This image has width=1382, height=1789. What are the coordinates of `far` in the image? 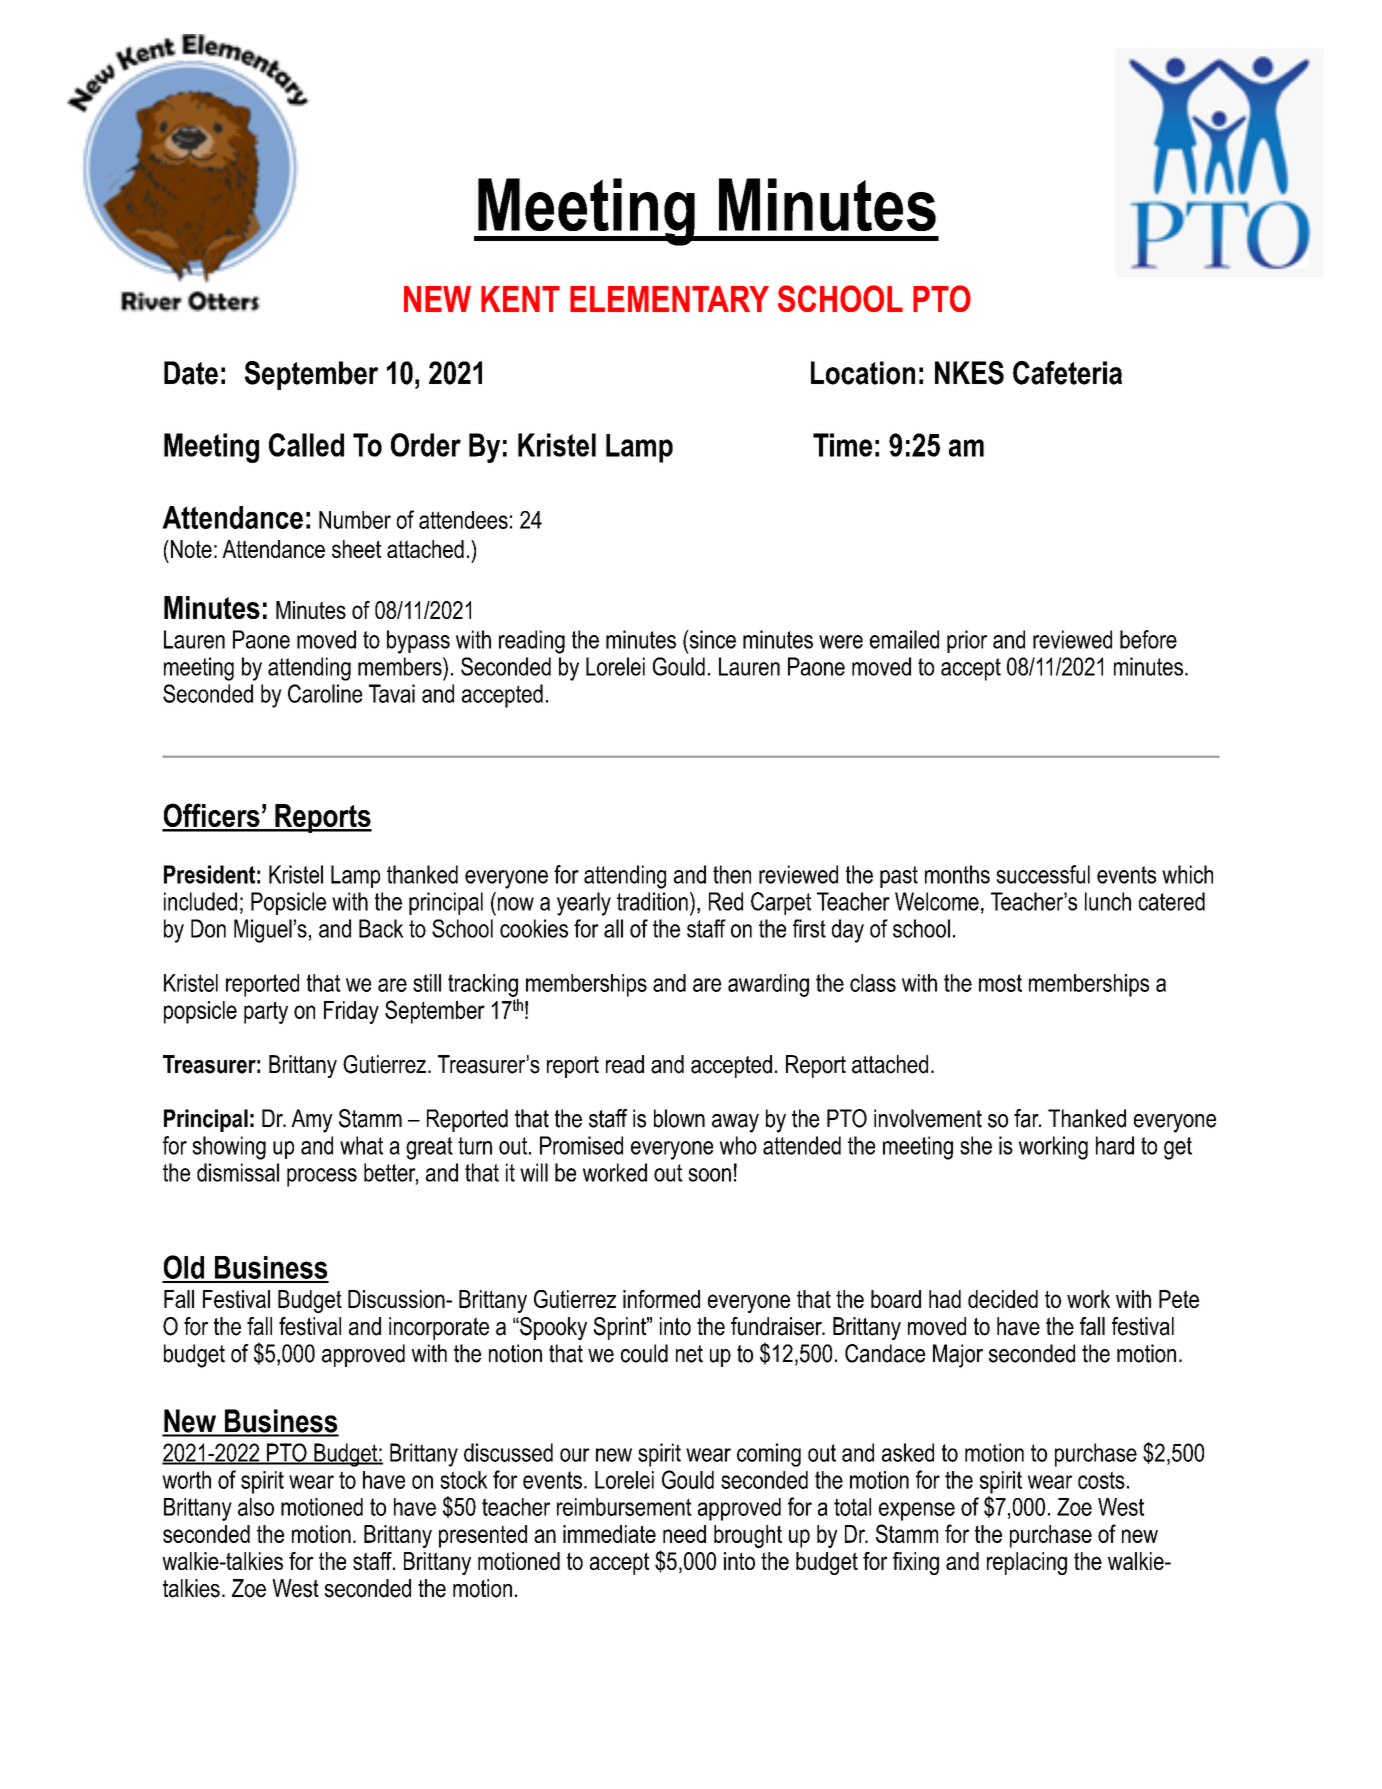 It's located at (1027, 1118).
